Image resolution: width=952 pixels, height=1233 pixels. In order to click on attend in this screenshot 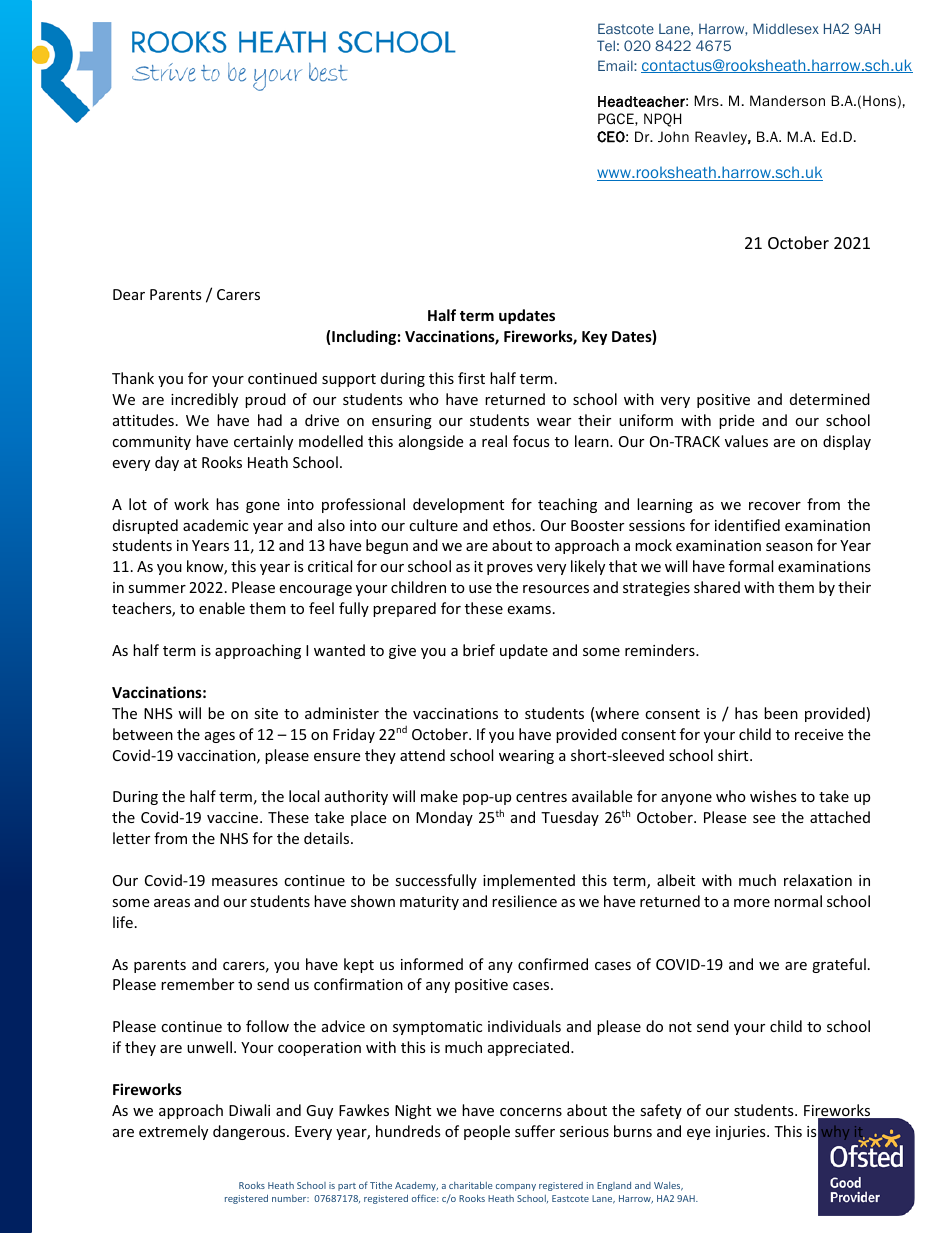, I will do `click(422, 755)`.
